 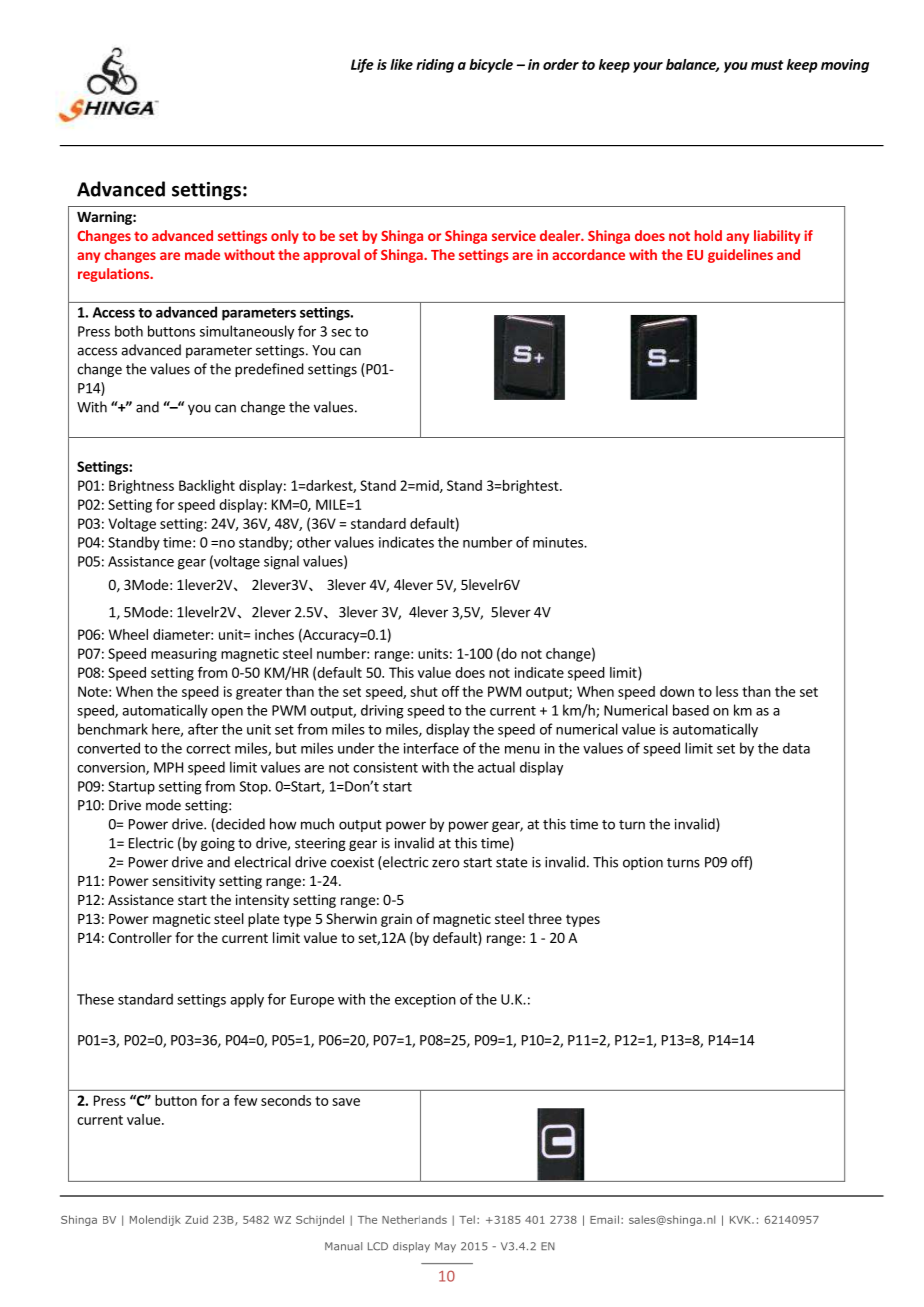 I want to click on service, so click(x=514, y=235).
